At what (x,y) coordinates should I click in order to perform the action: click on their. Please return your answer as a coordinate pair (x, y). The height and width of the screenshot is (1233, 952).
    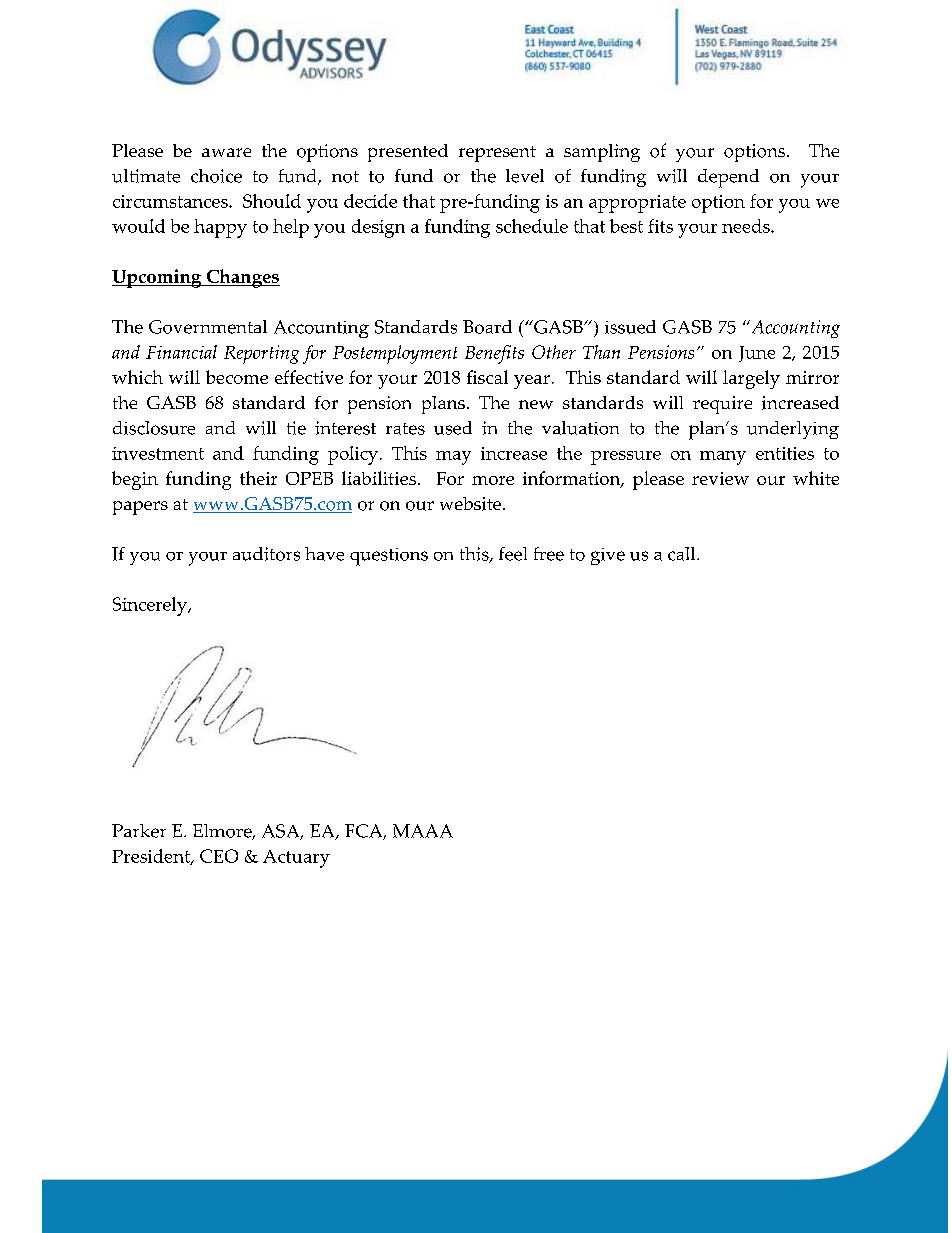
    Looking at the image, I should click on (258, 478).
